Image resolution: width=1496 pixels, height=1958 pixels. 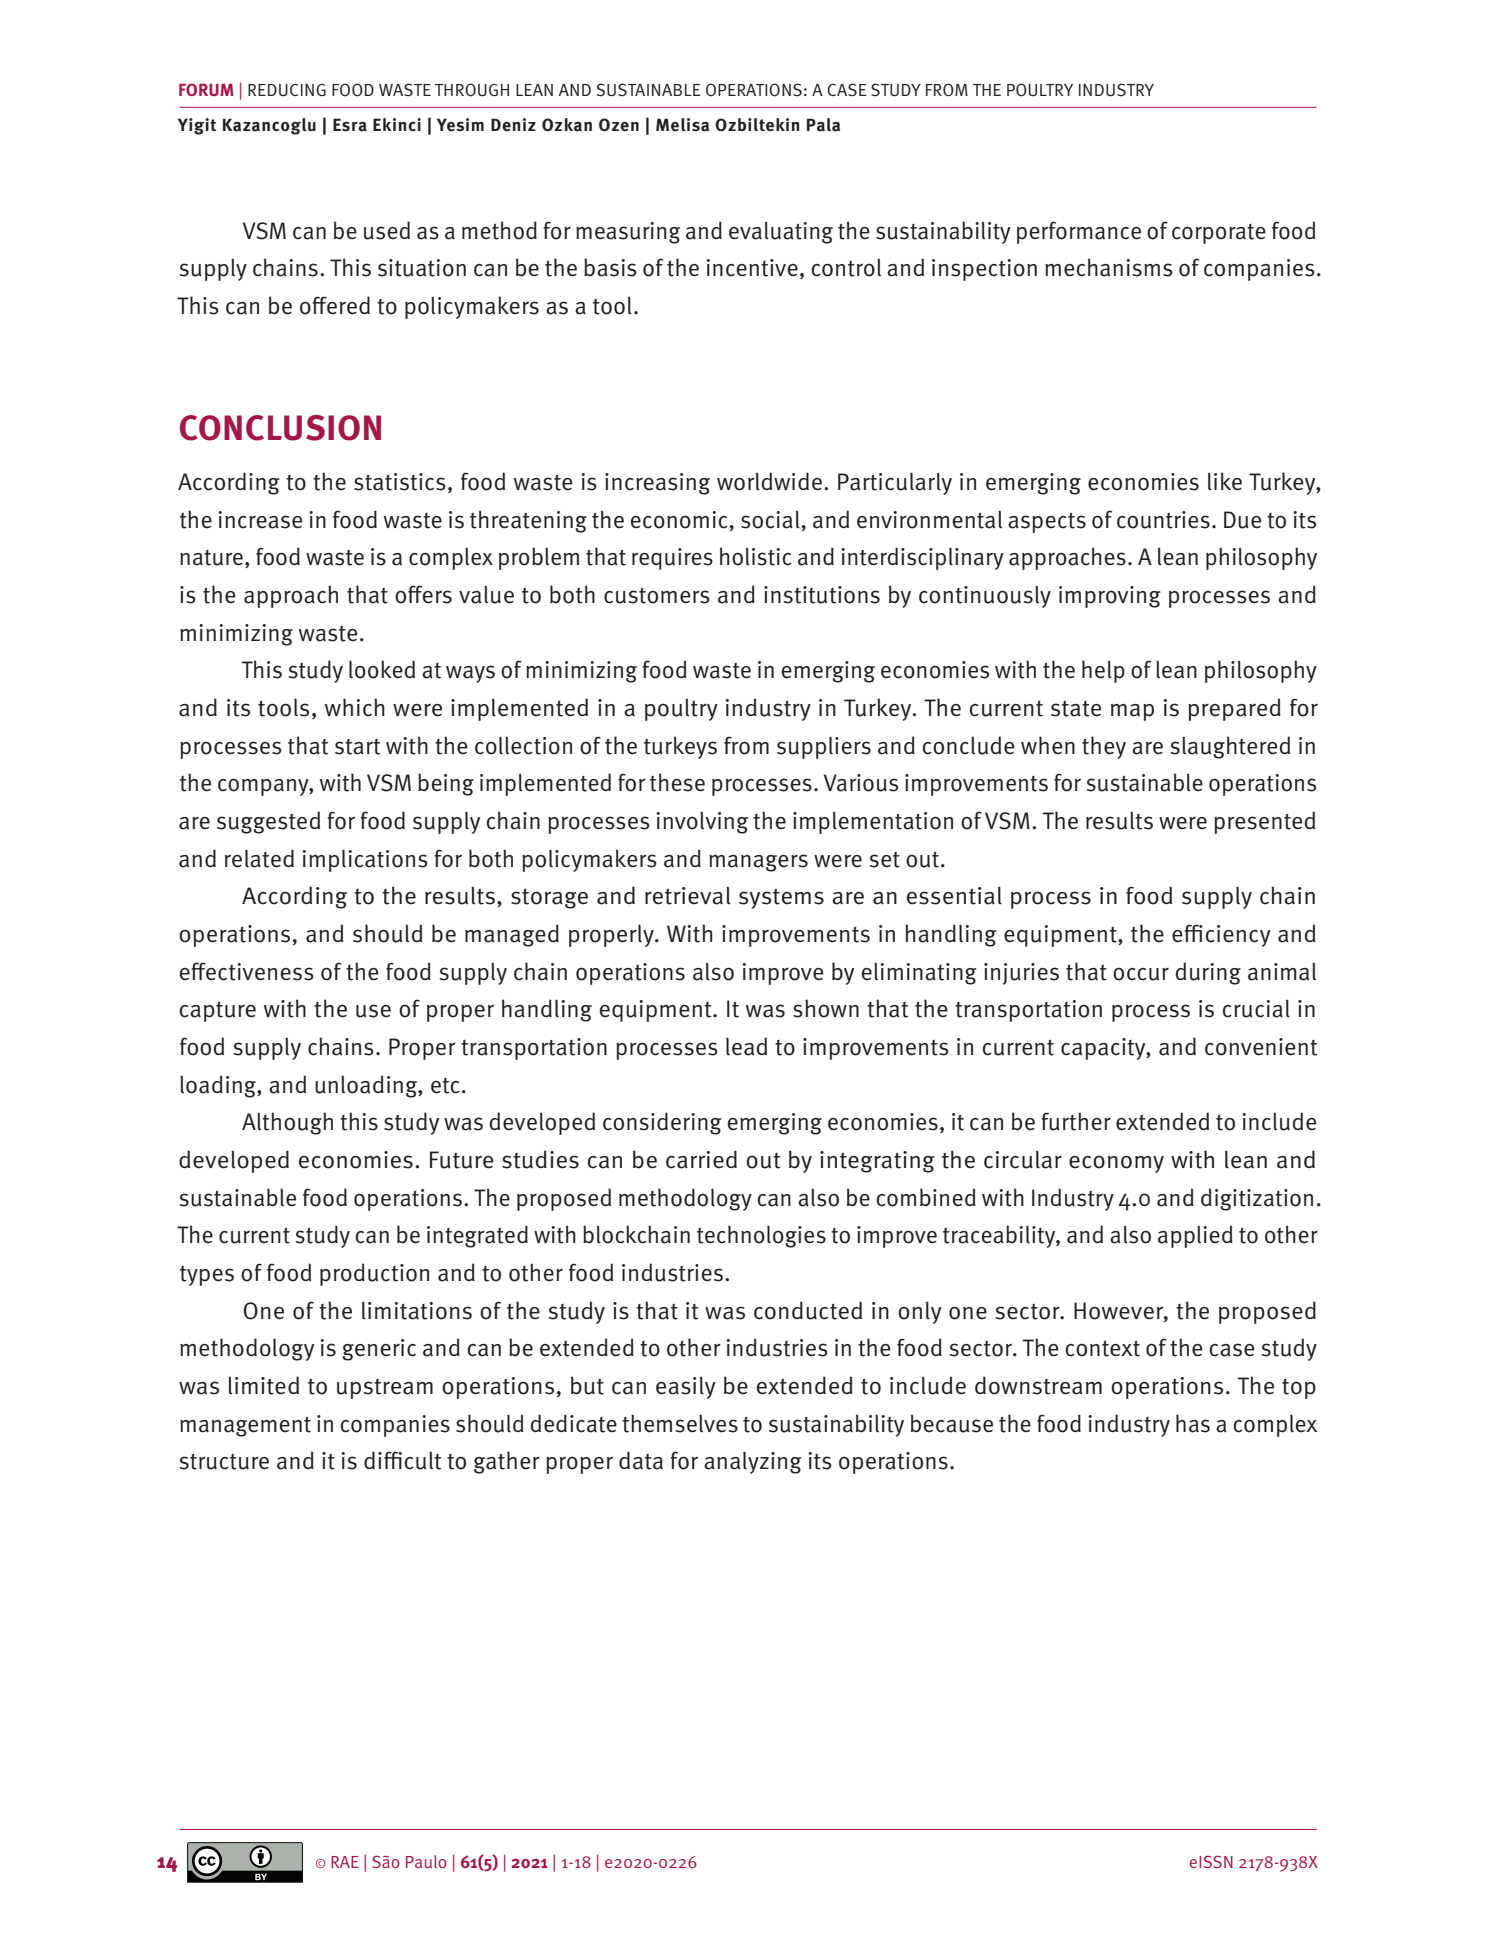 What do you see at coordinates (1141, 974) in the document?
I see `occur` at bounding box center [1141, 974].
